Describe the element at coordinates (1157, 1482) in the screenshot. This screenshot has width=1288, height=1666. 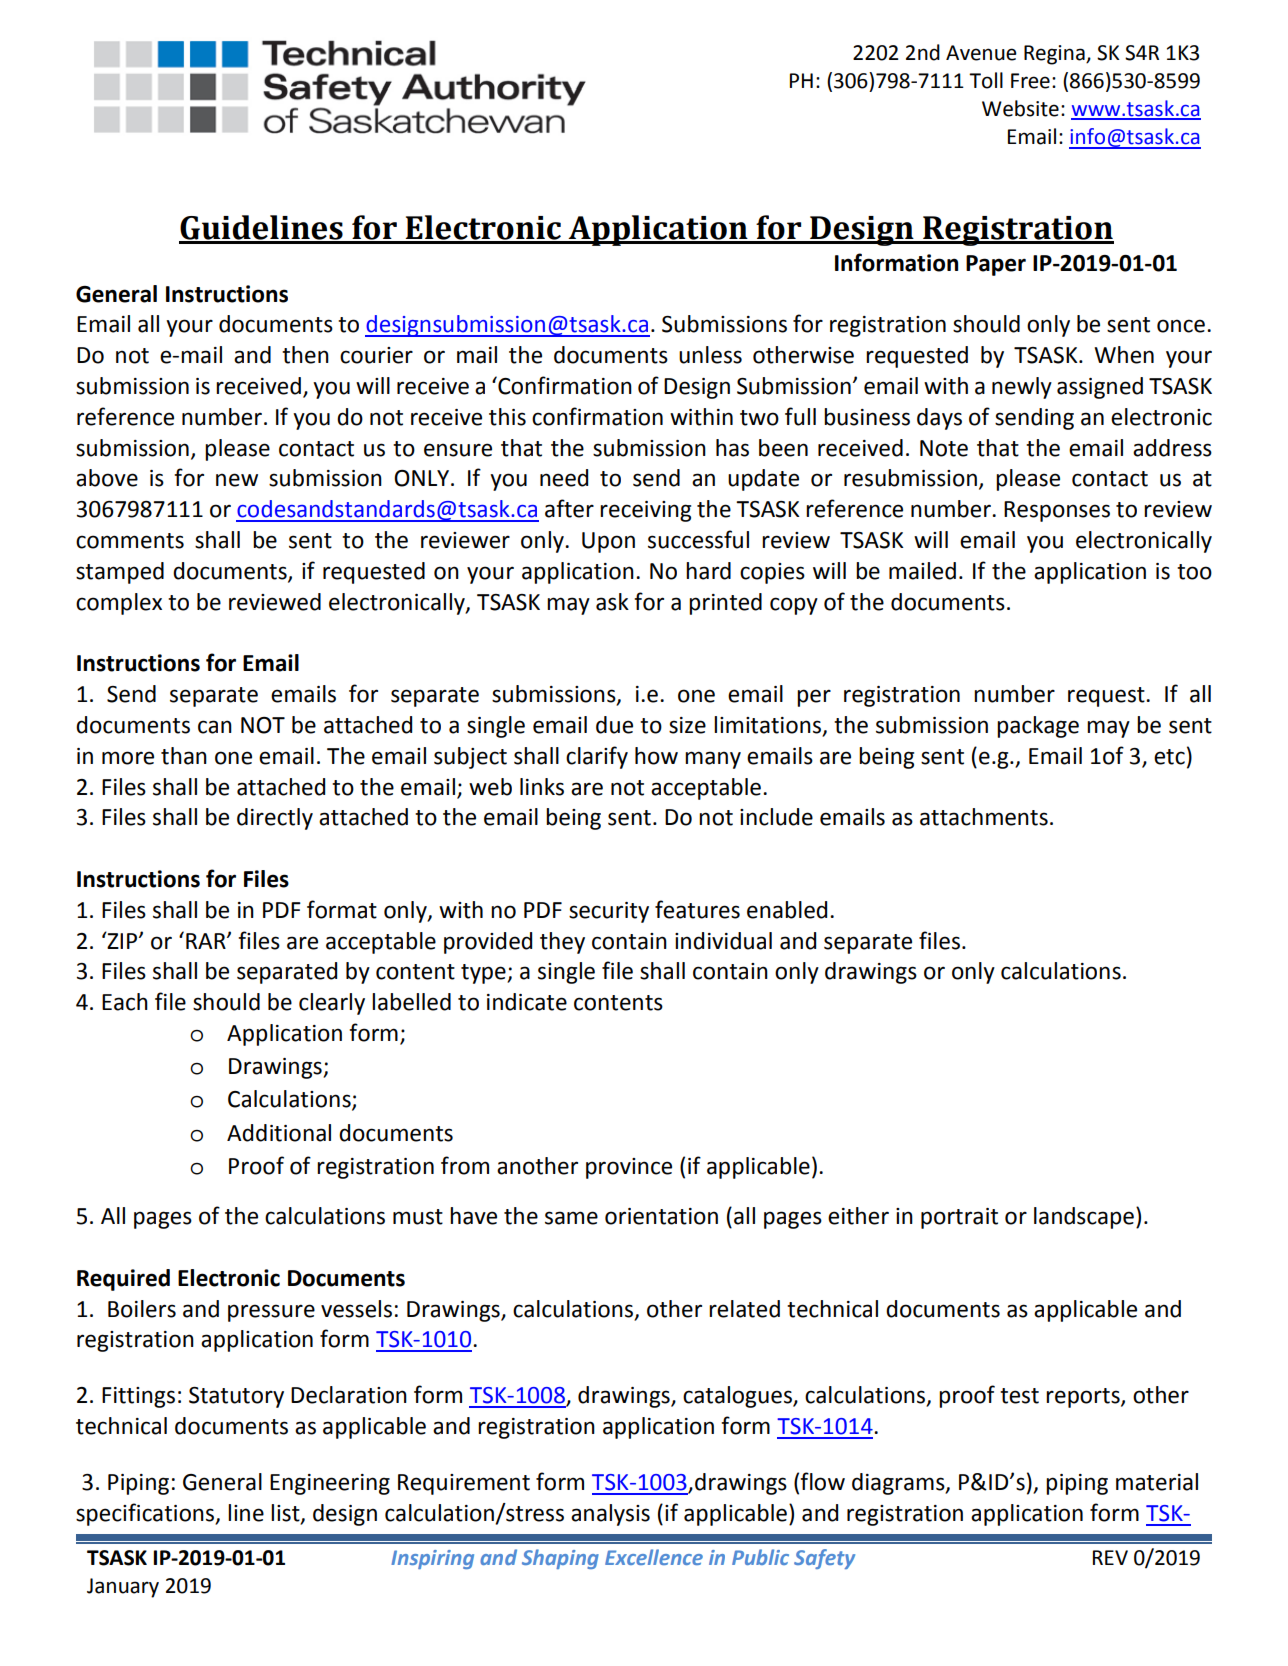
I see `material` at that location.
